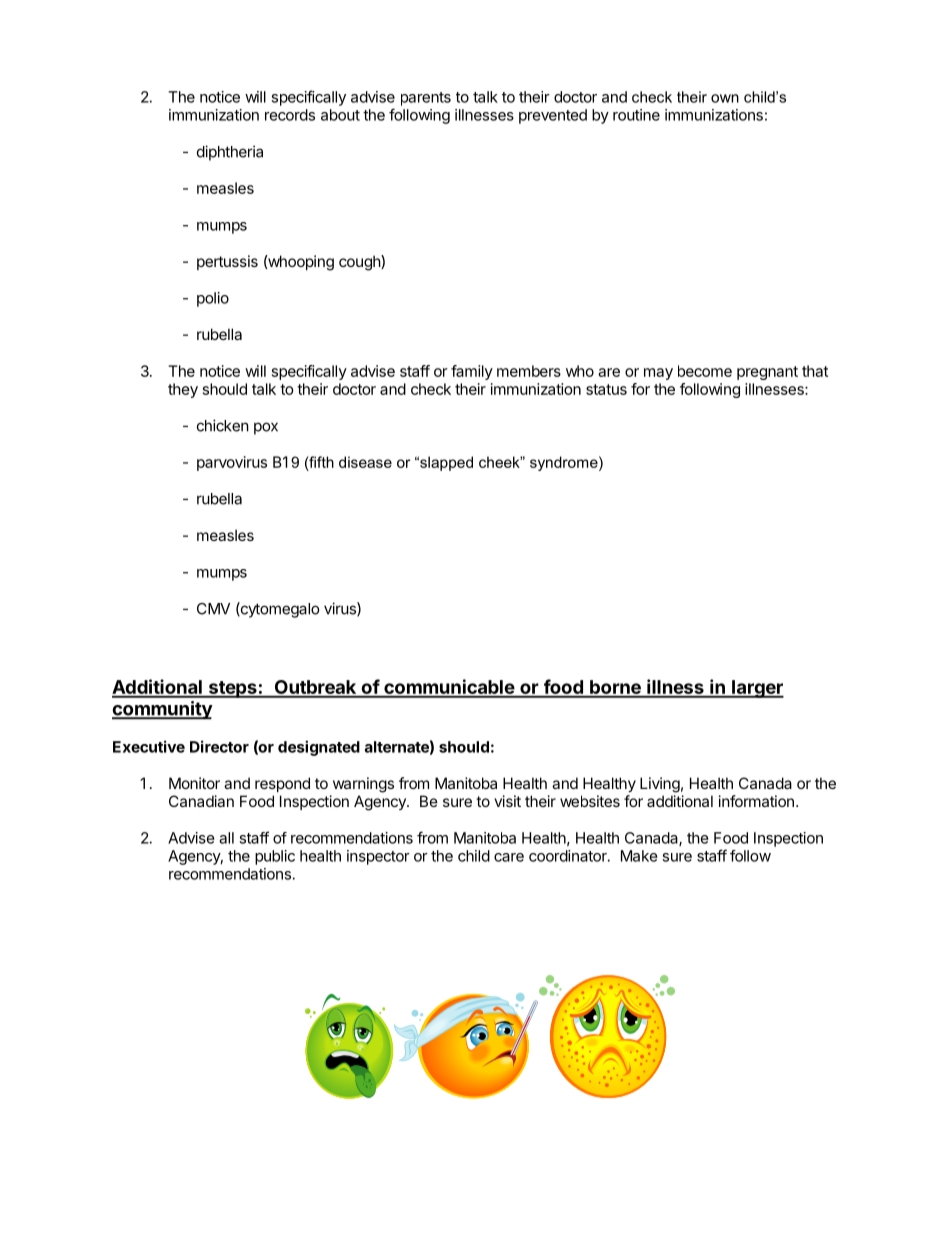 The width and height of the image is (952, 1233). What do you see at coordinates (767, 373) in the image?
I see `pregnant` at bounding box center [767, 373].
